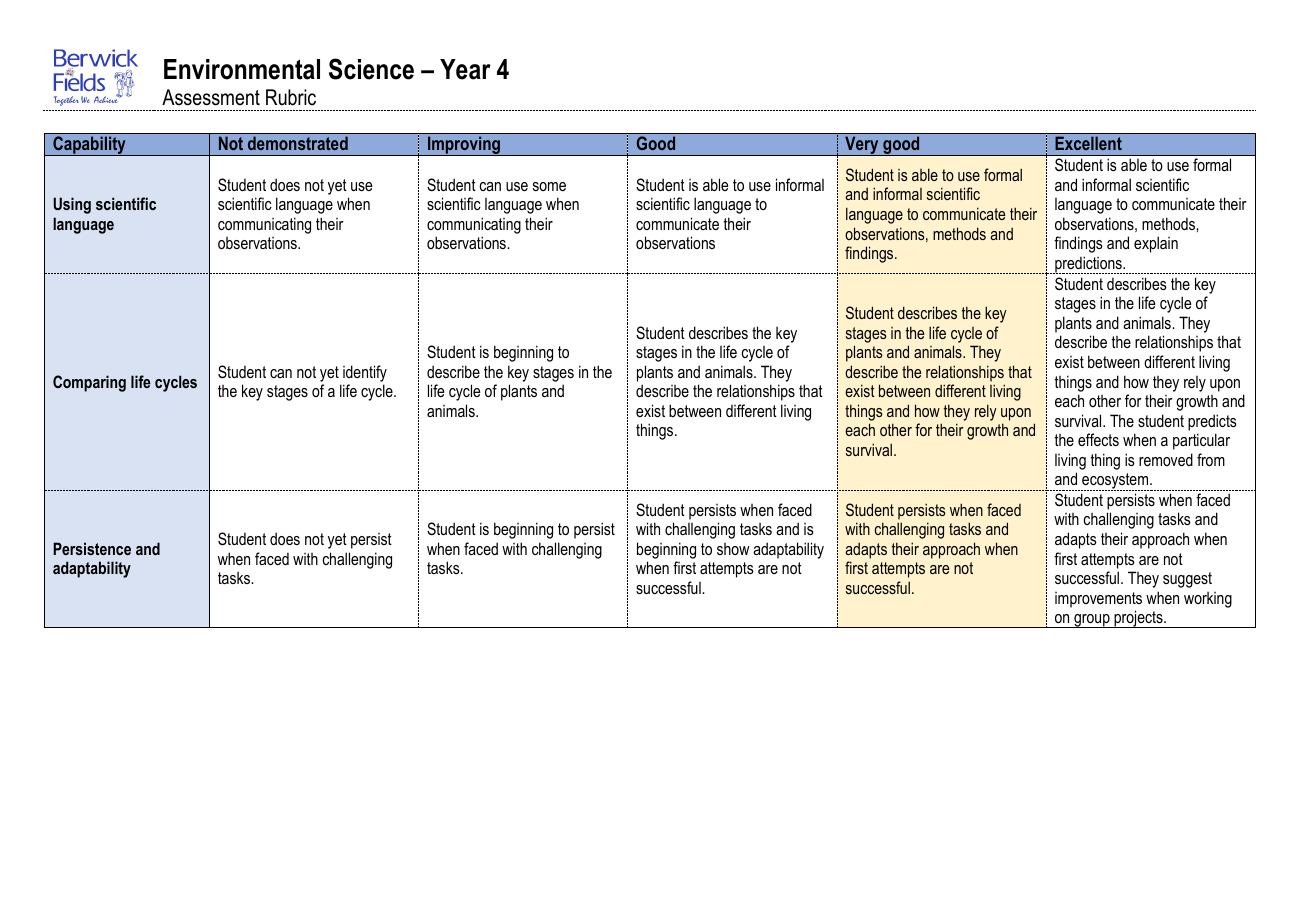 The width and height of the screenshot is (1308, 924). Describe the element at coordinates (1212, 422) in the screenshot. I see `predicts` at that location.
